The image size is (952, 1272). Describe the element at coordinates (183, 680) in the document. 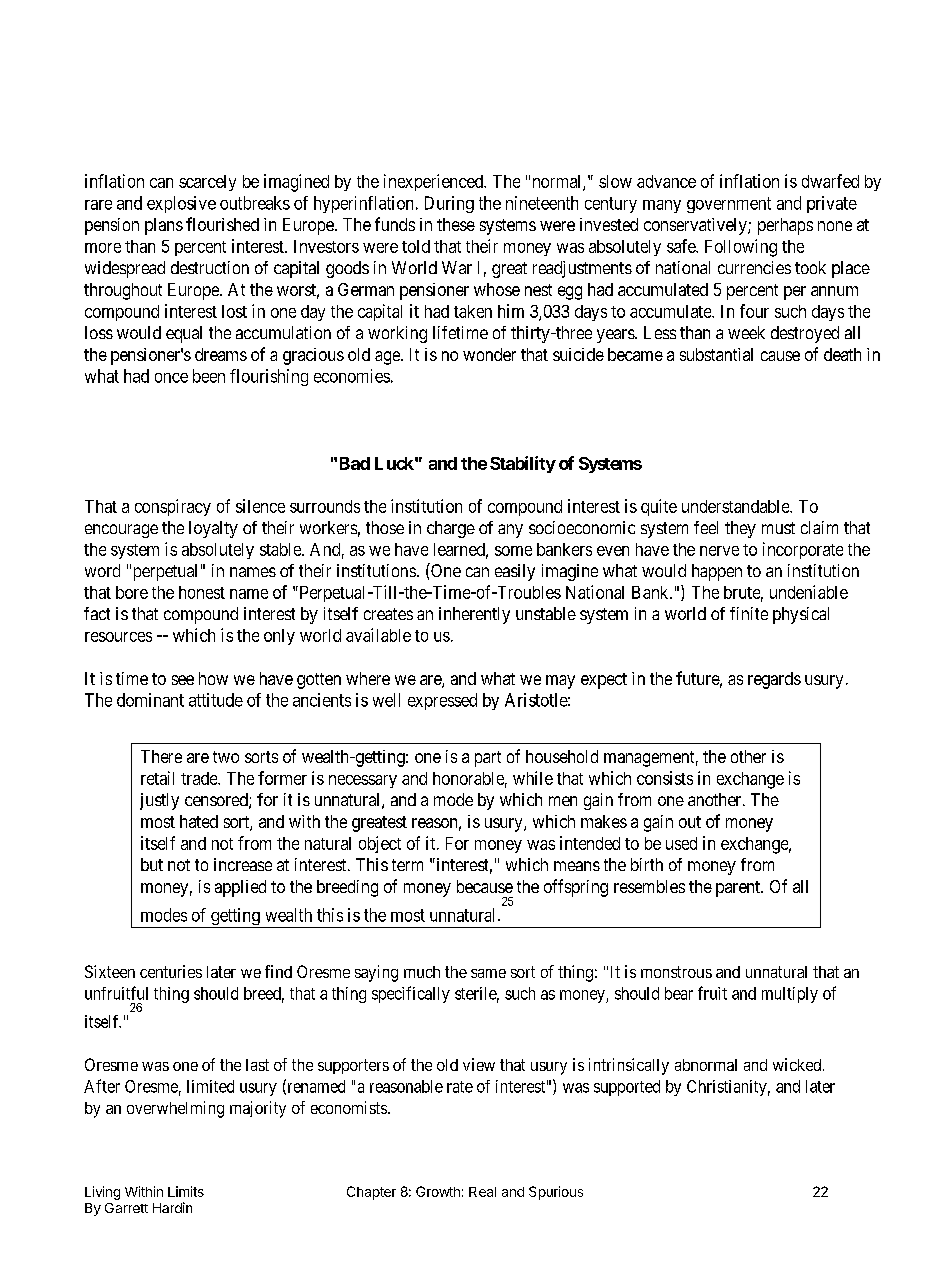

I see `see` at that location.
